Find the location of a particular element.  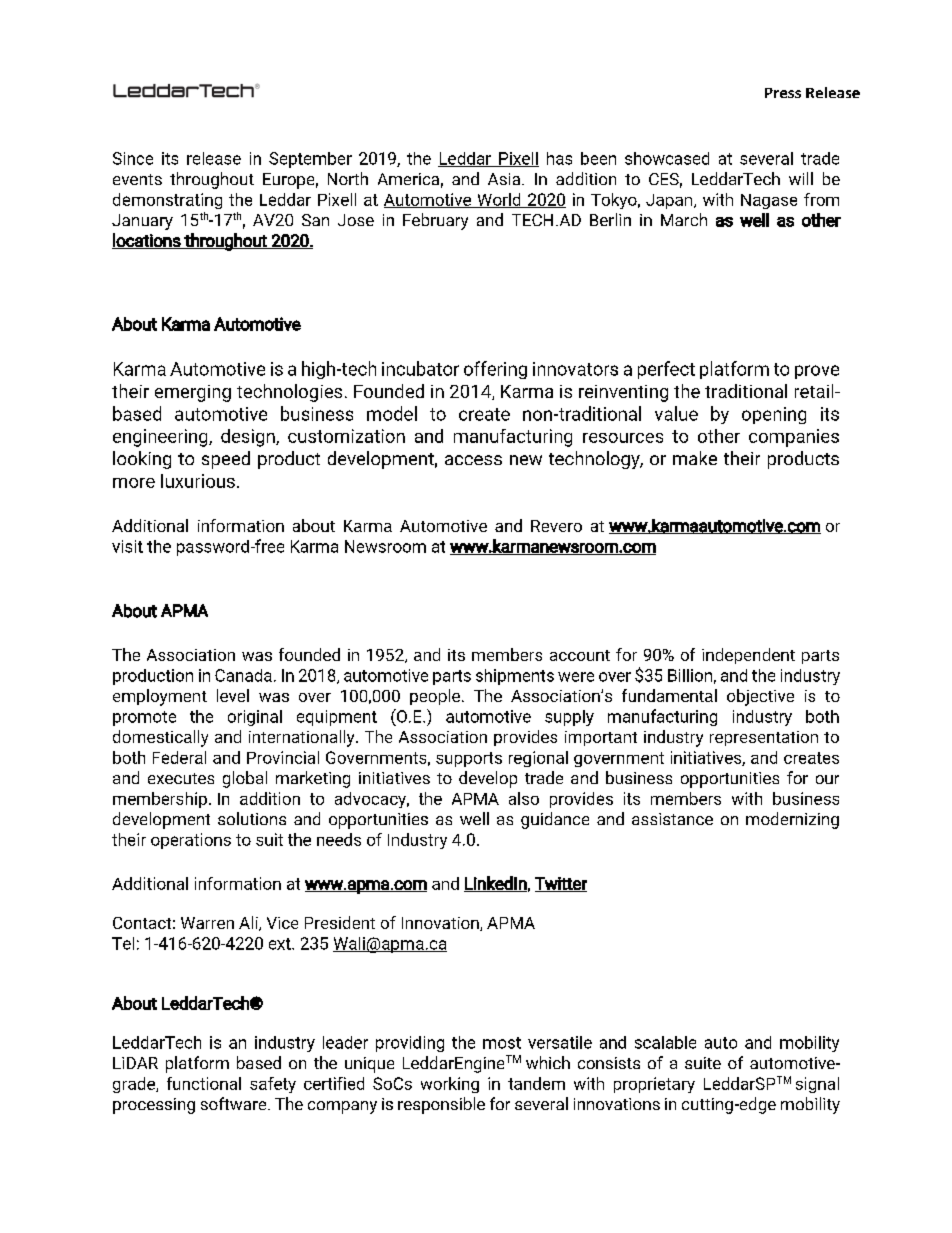

Asia is located at coordinates (505, 179).
